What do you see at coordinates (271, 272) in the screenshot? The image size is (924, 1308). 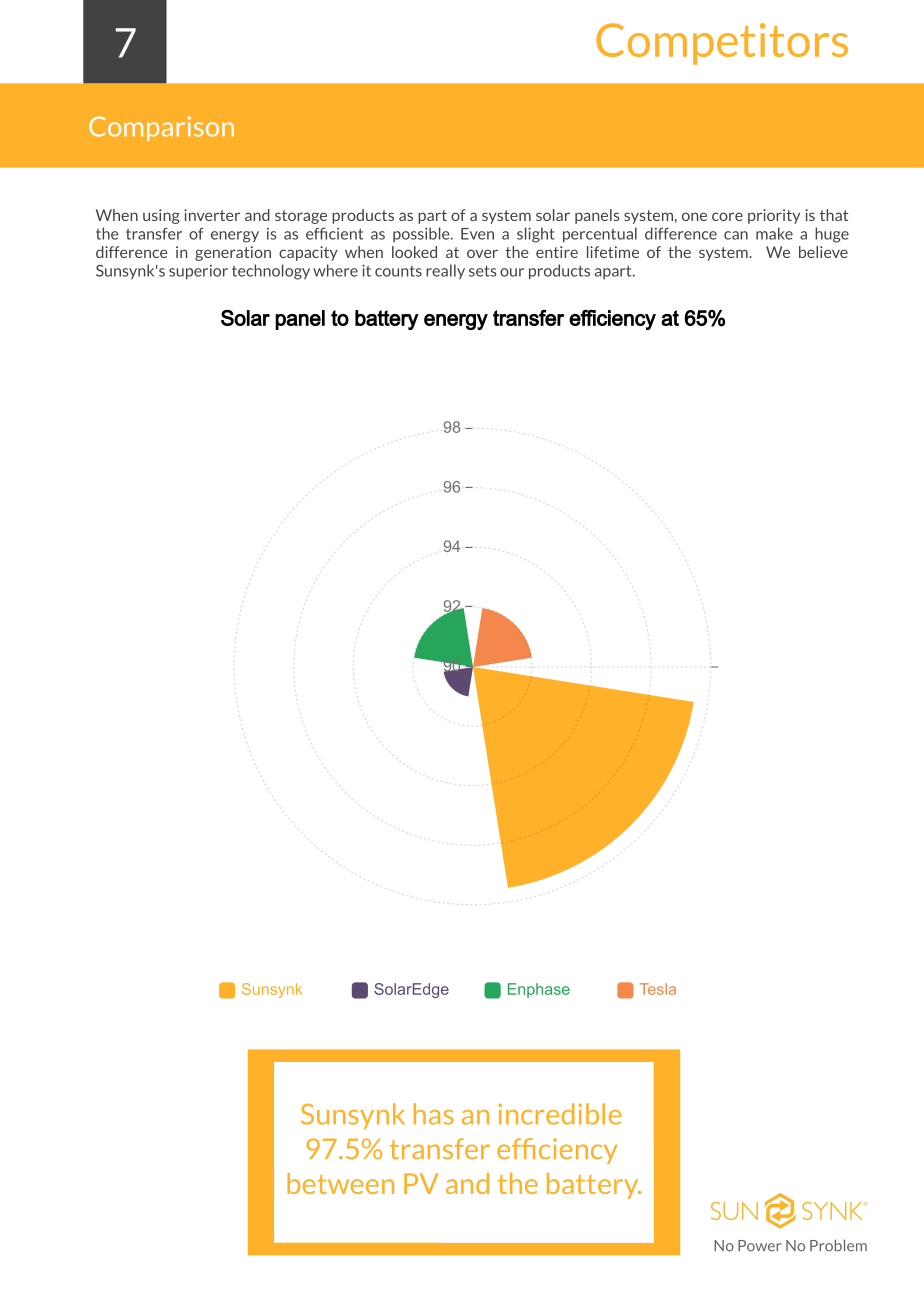 I see `technology` at bounding box center [271, 272].
